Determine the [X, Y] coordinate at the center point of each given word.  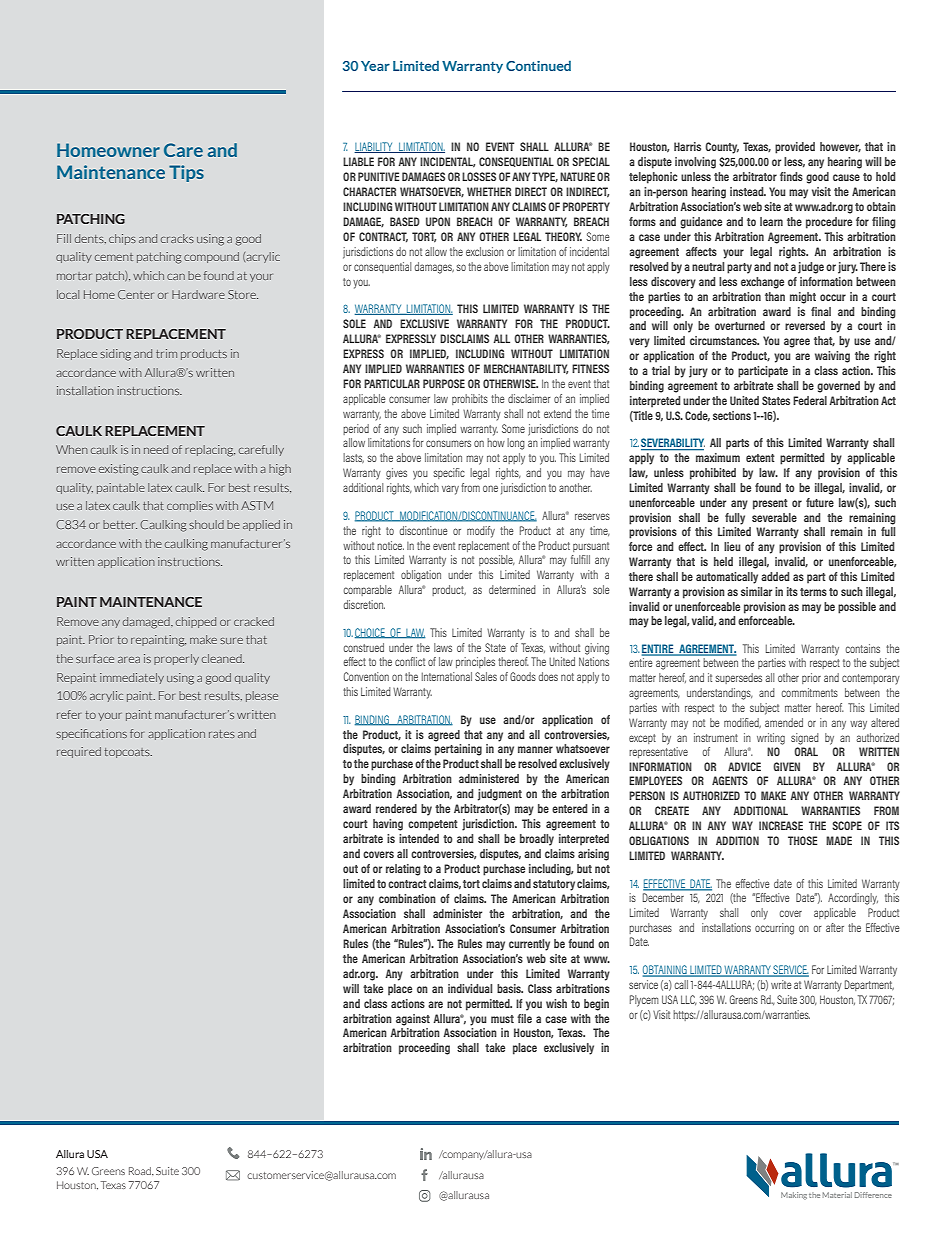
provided [795, 148]
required [79, 752]
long [516, 444]
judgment [500, 795]
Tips [186, 173]
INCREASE [781, 825]
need [156, 449]
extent [760, 458]
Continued [538, 65]
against [413, 1020]
